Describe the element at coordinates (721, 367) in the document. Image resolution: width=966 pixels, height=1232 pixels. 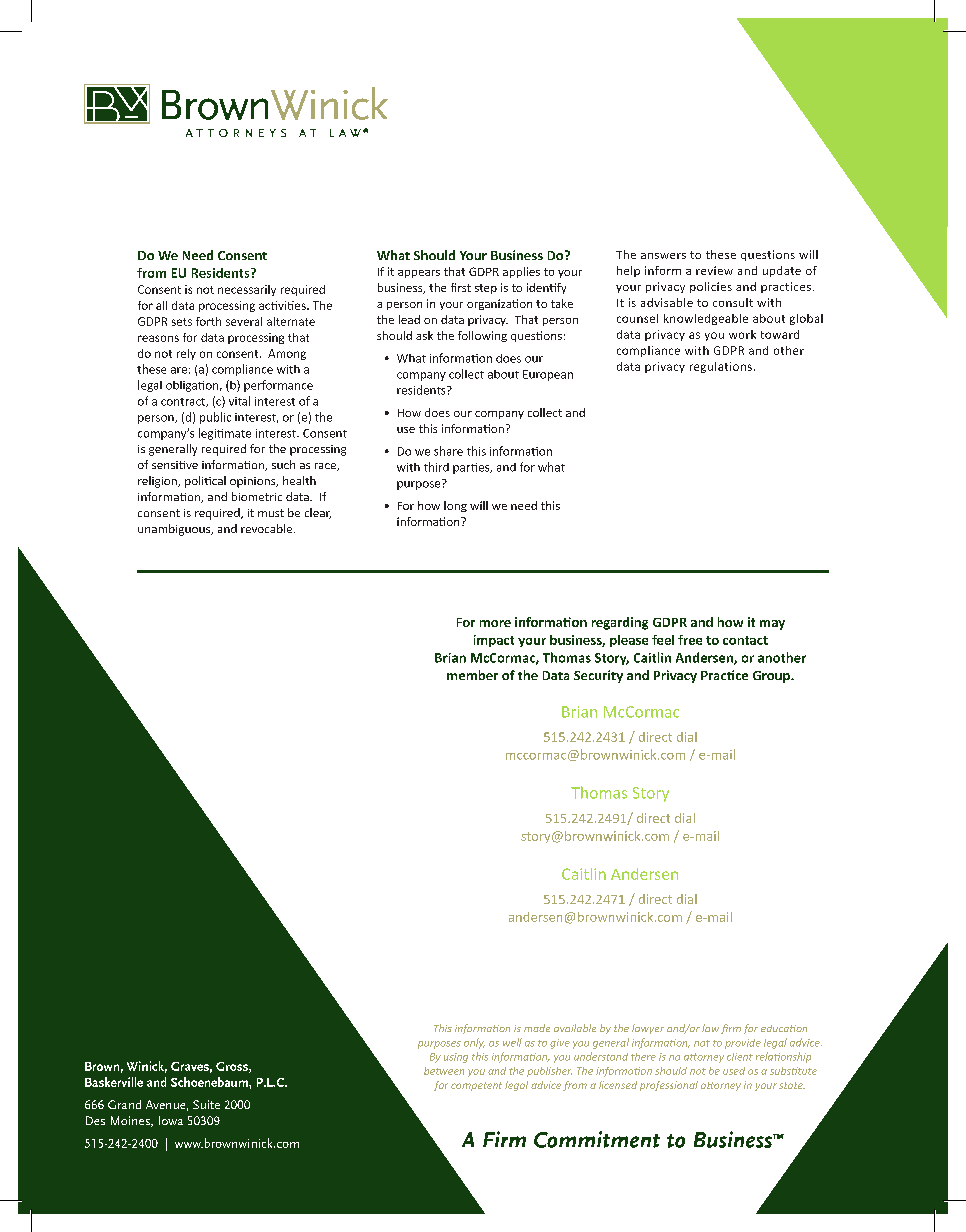
I see `regulations` at that location.
